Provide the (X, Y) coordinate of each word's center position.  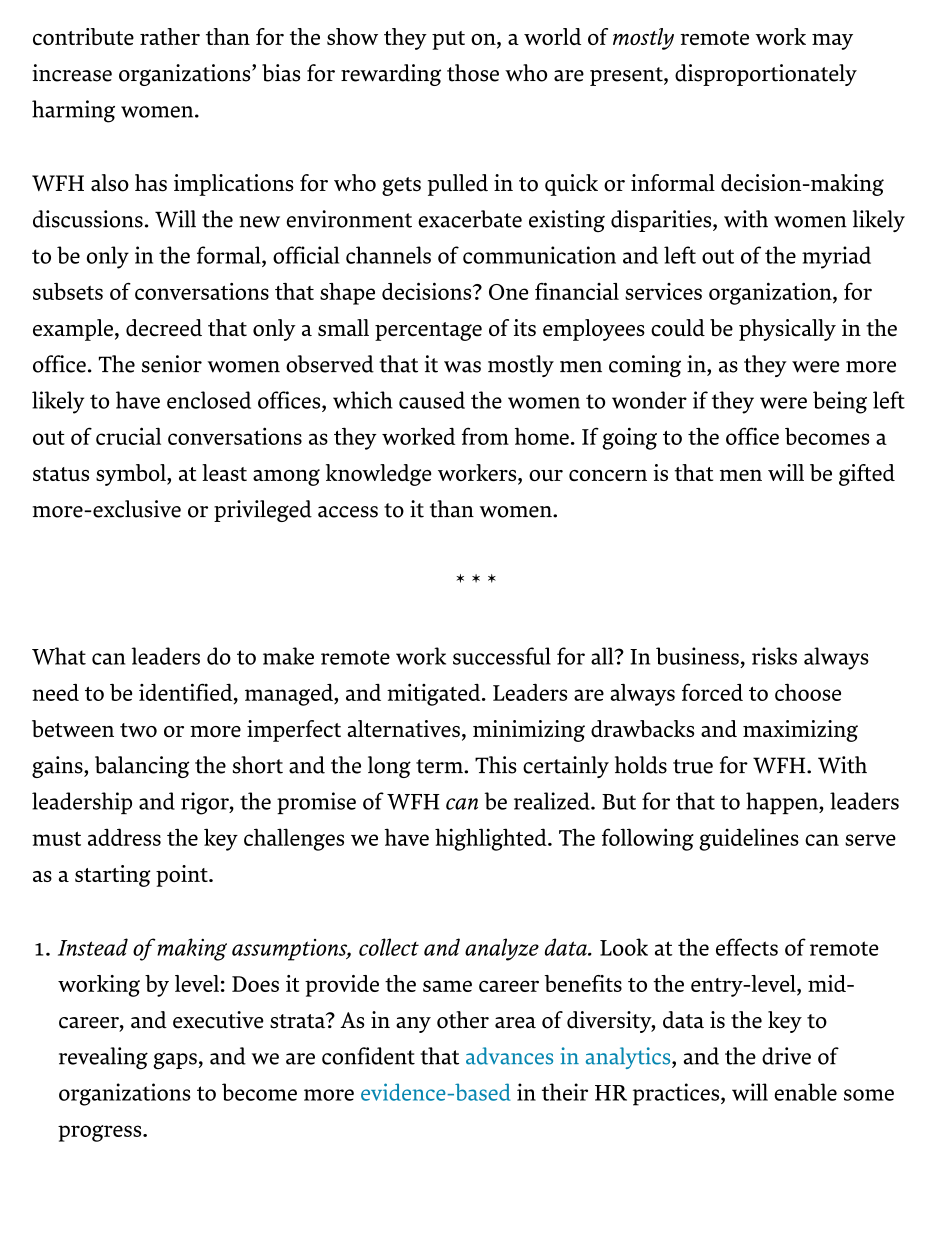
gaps (176, 1061)
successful (502, 656)
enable (805, 1092)
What (59, 656)
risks (774, 656)
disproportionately (766, 75)
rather (170, 36)
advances (509, 1056)
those (473, 73)
